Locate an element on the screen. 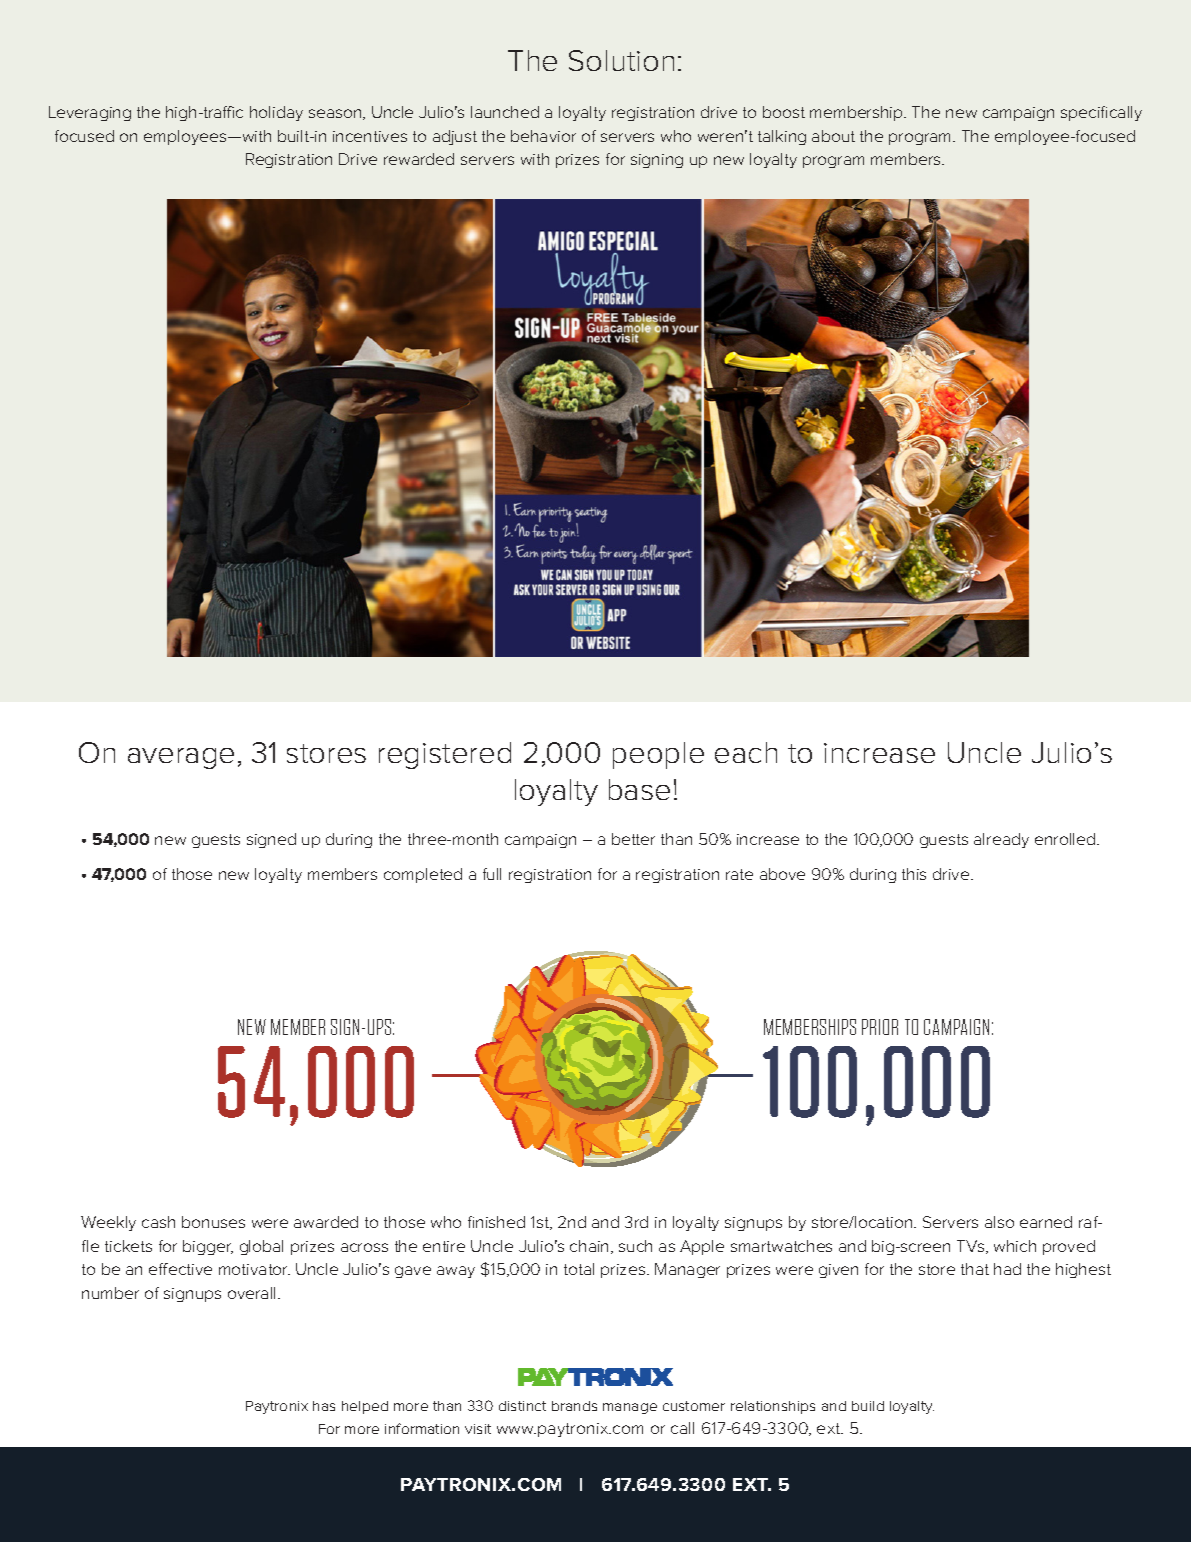 This screenshot has width=1191, height=1542. people is located at coordinates (658, 755).
